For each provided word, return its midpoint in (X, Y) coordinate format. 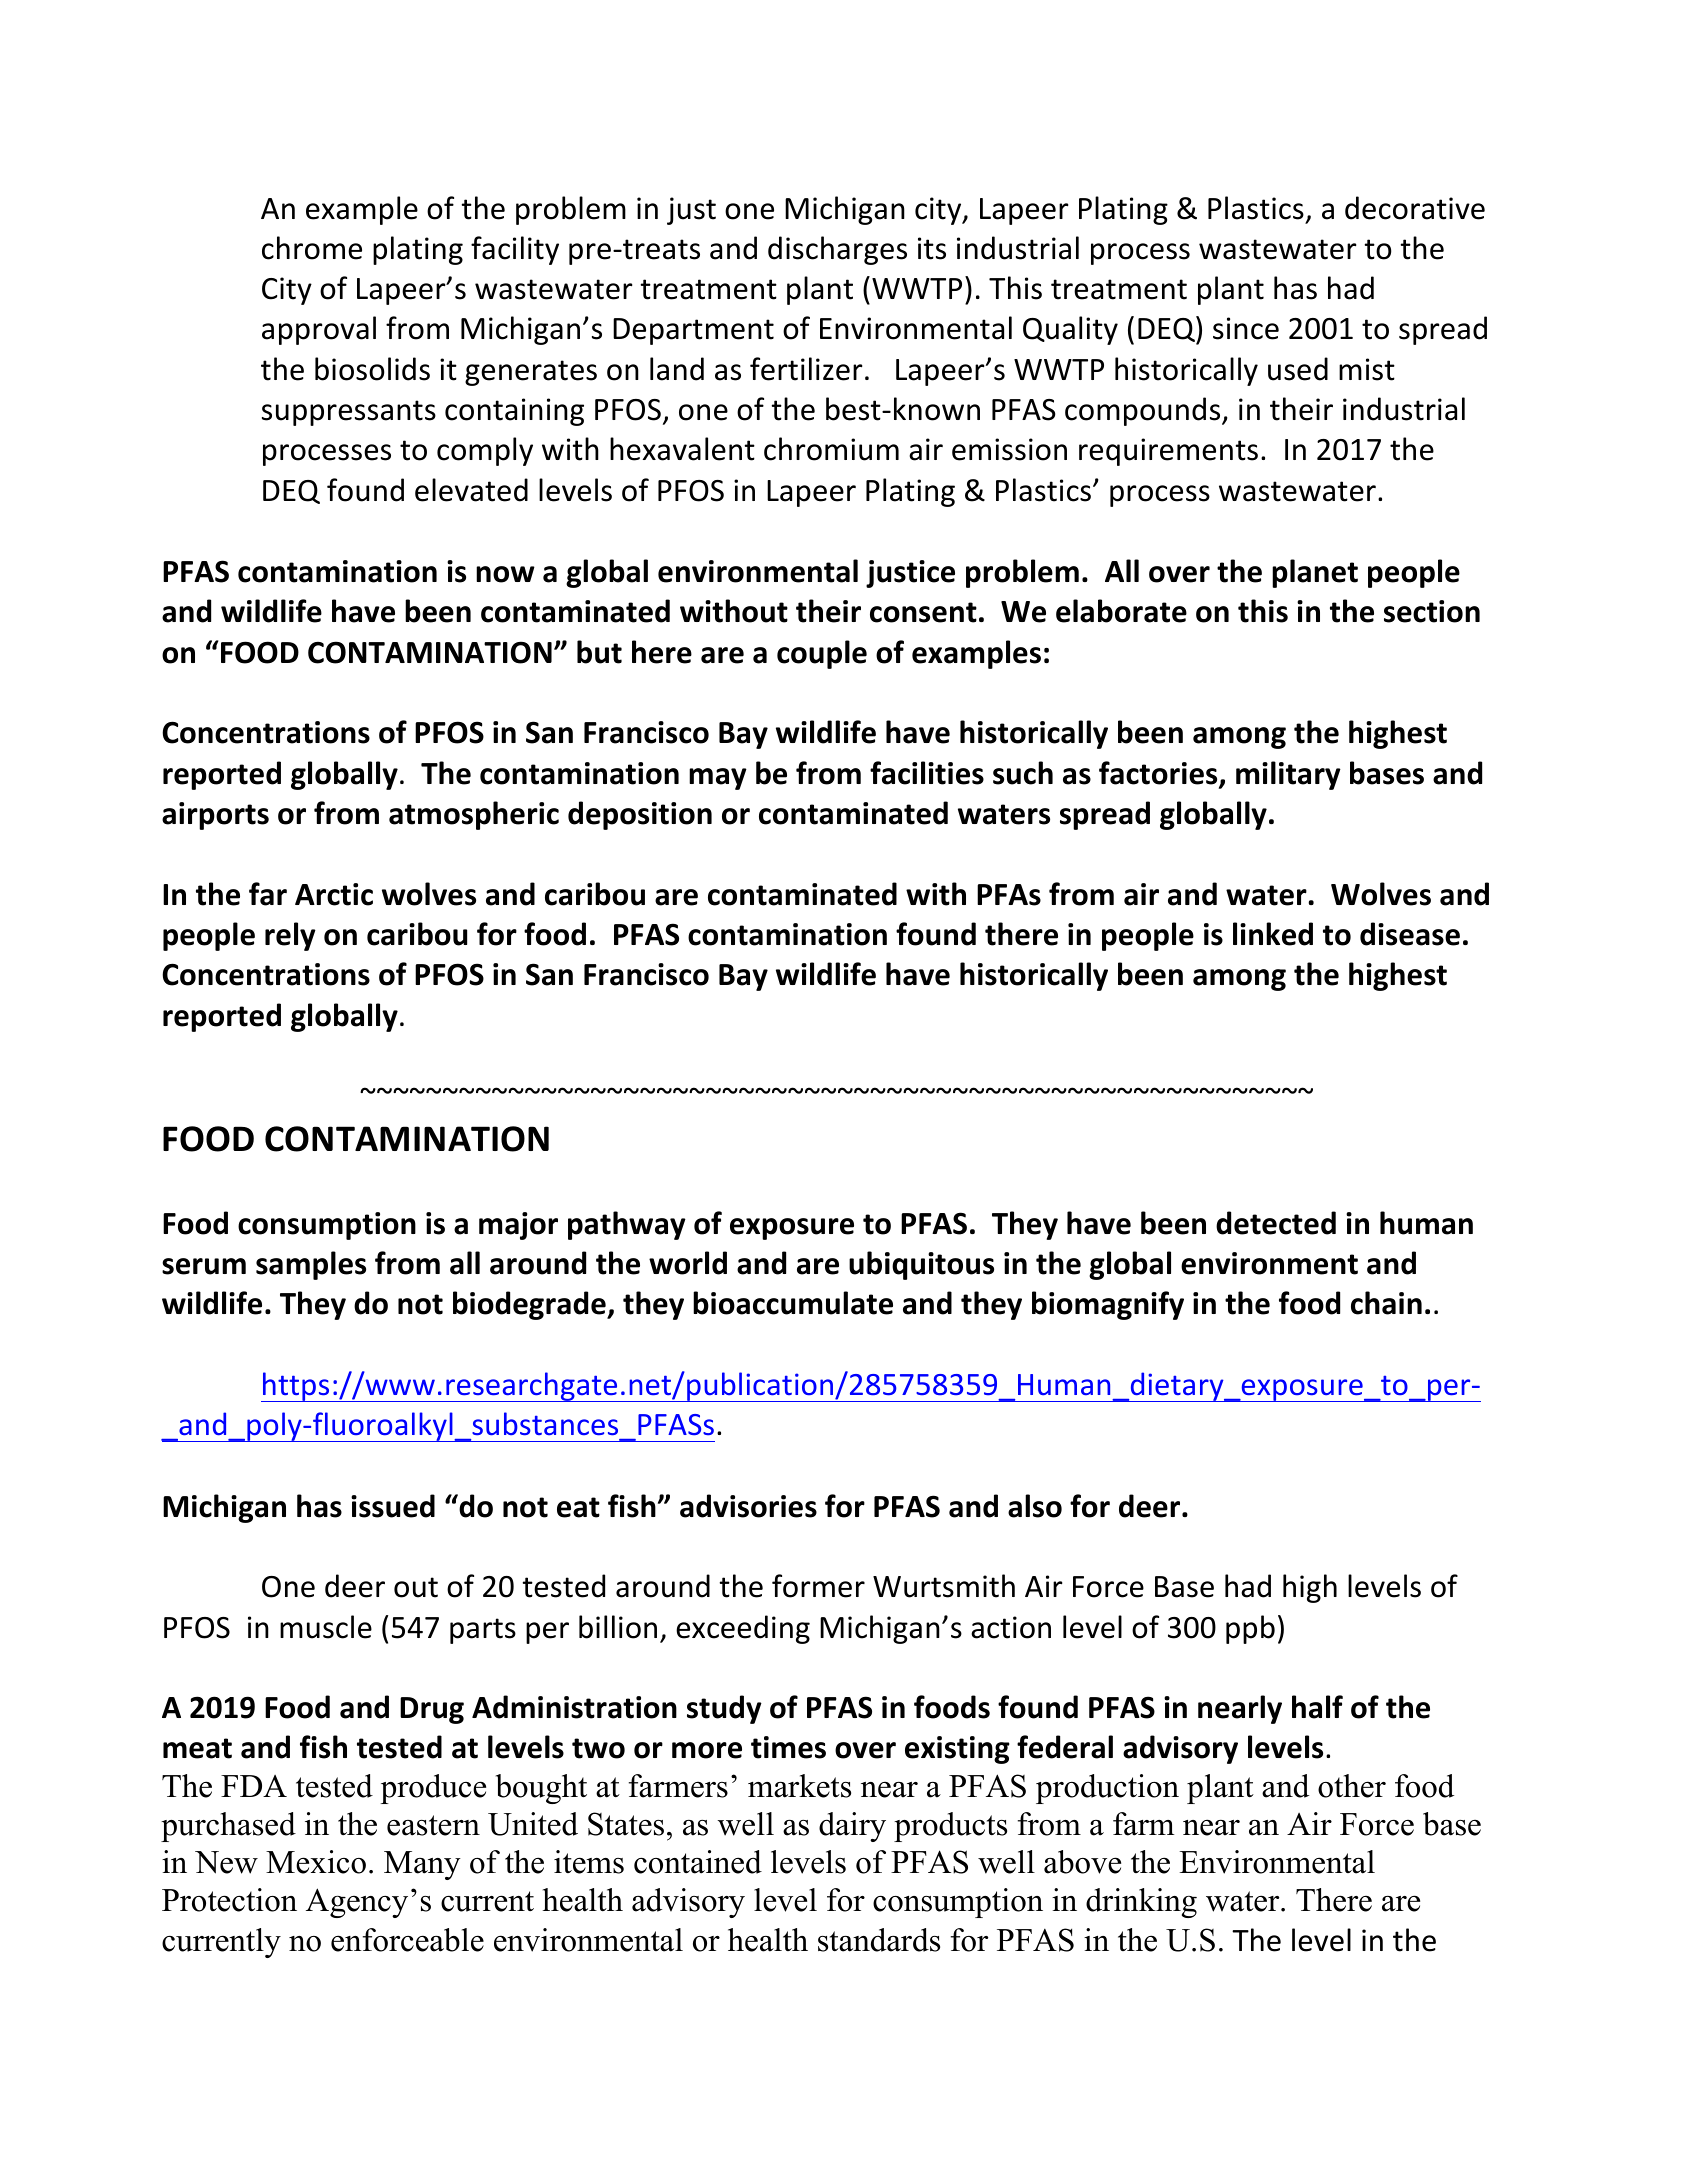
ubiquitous (921, 1265)
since (1246, 328)
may (718, 779)
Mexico (316, 1862)
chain (1386, 1303)
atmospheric (474, 815)
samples (311, 1265)
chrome (312, 248)
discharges (837, 250)
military (1288, 775)
